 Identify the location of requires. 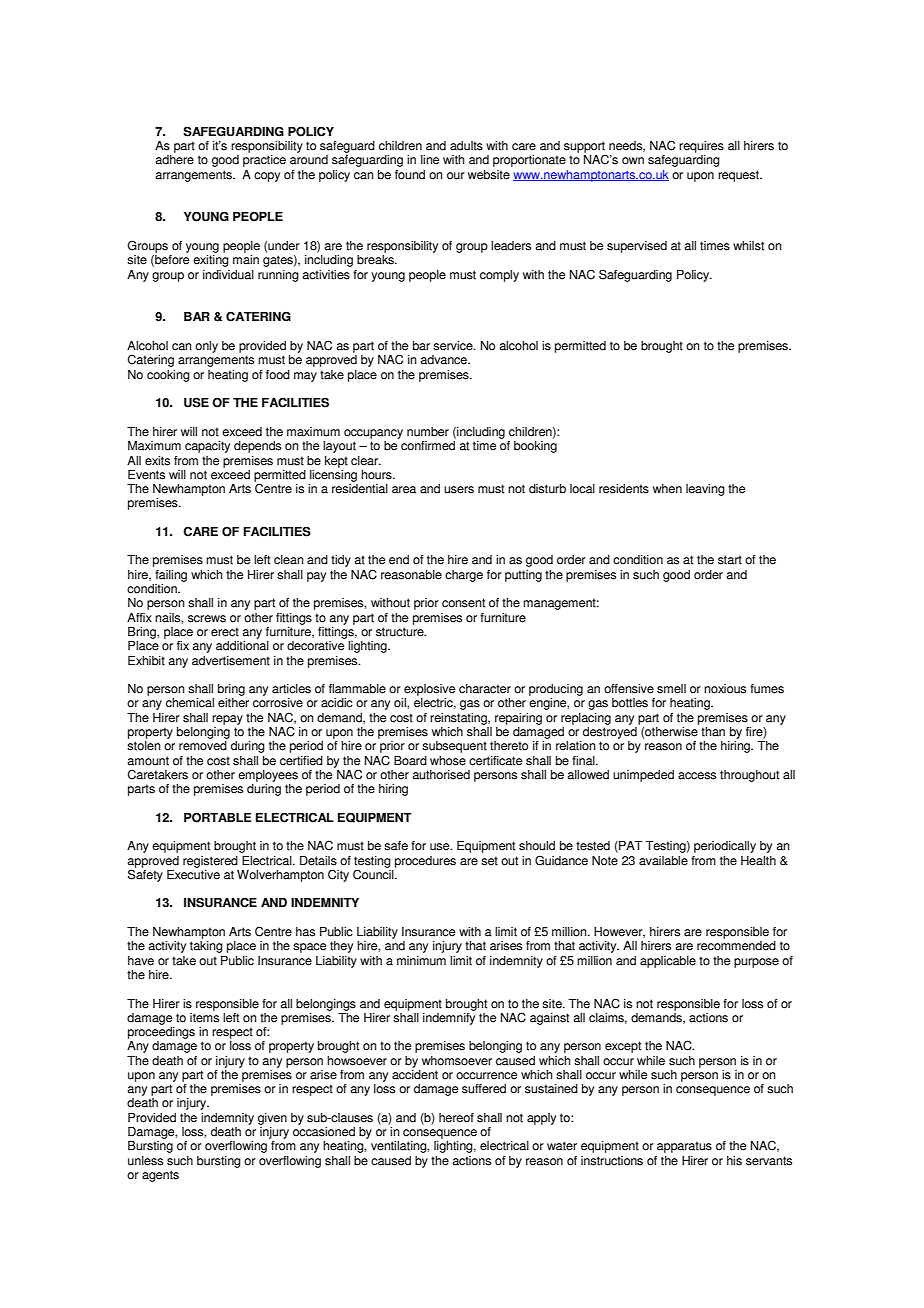
(701, 147).
